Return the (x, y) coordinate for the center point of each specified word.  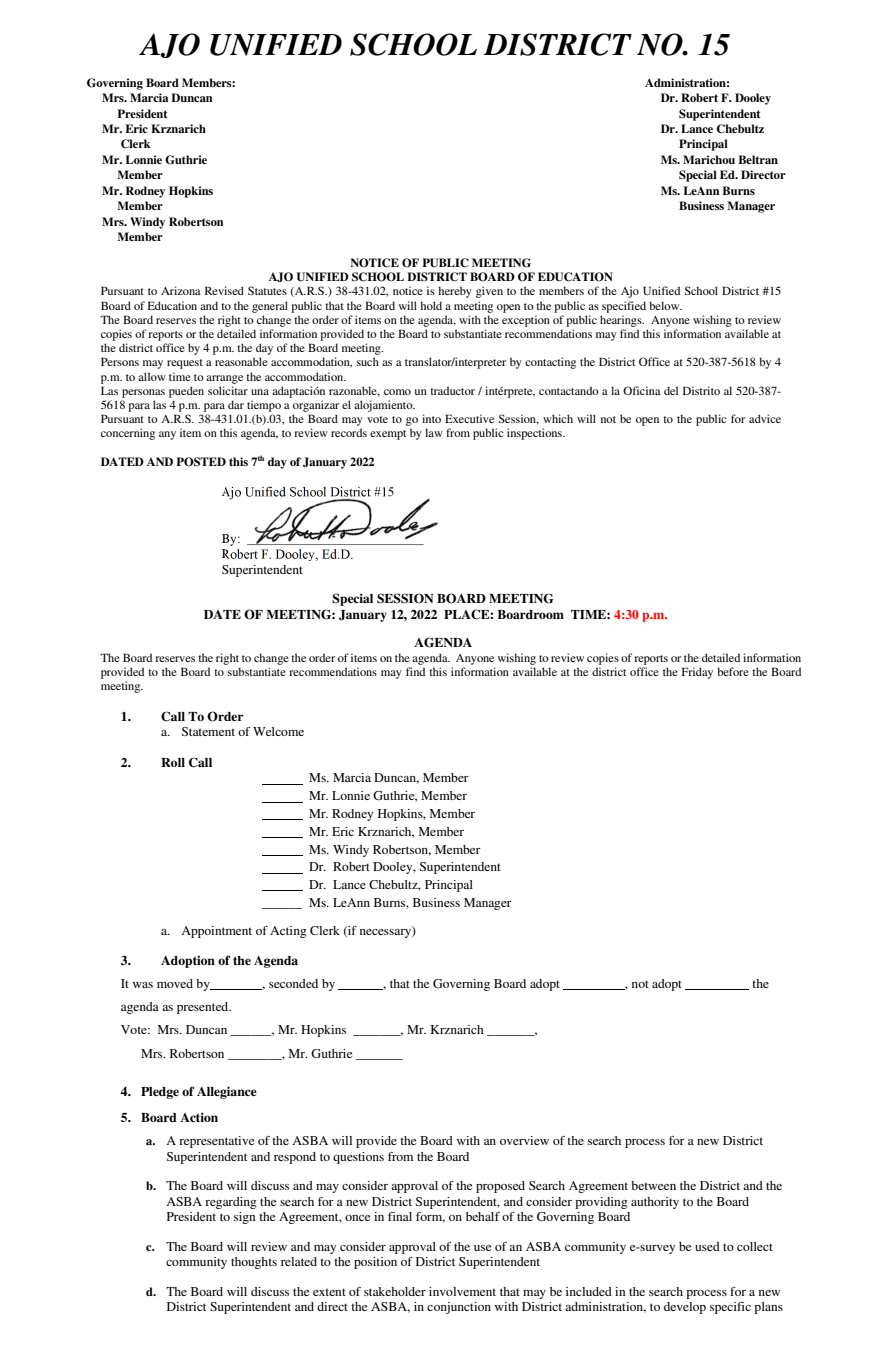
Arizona (181, 290)
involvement (462, 1291)
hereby (455, 292)
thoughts (254, 1263)
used (707, 1246)
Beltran (758, 159)
